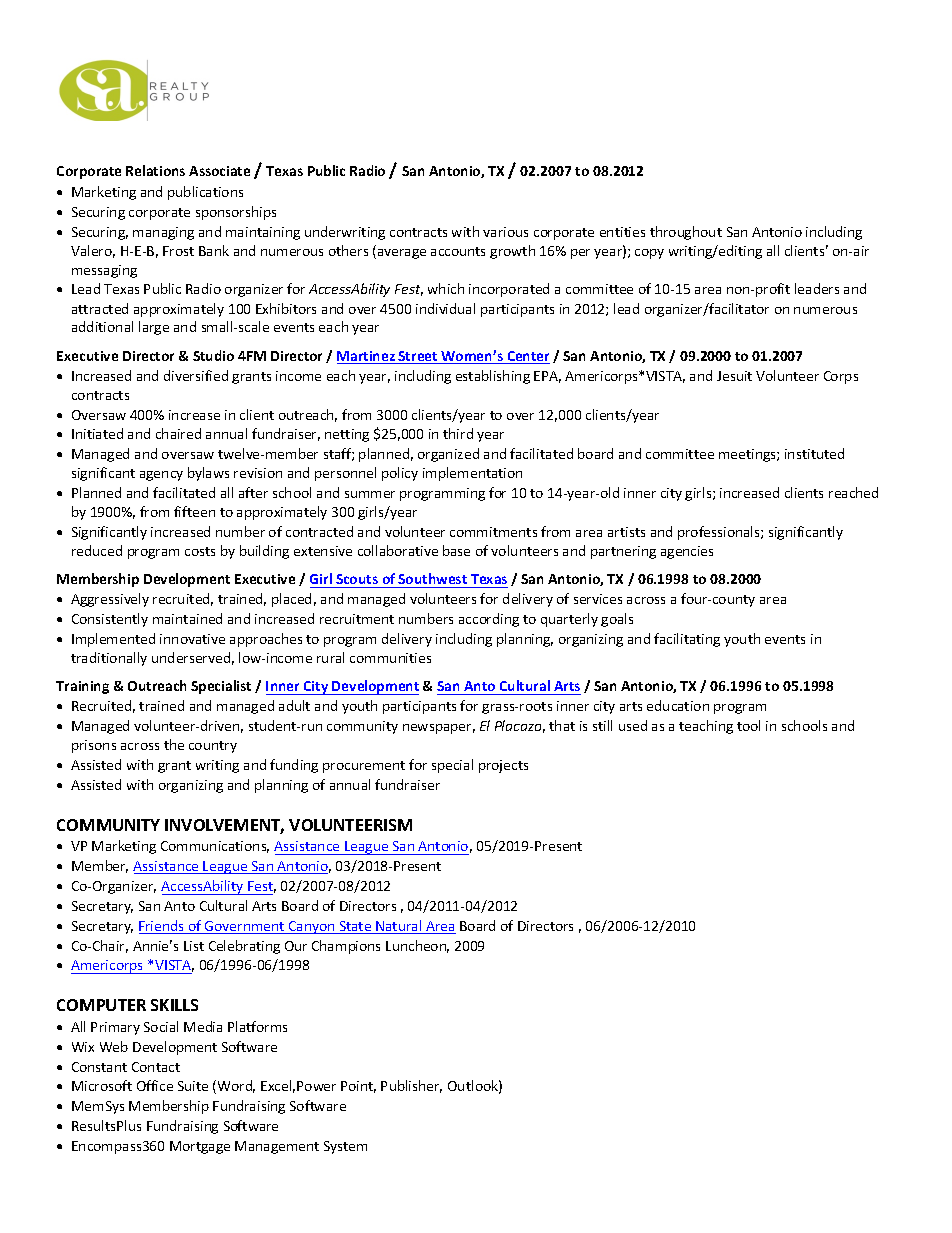 Image resolution: width=952 pixels, height=1233 pixels. I want to click on tool, so click(748, 725).
